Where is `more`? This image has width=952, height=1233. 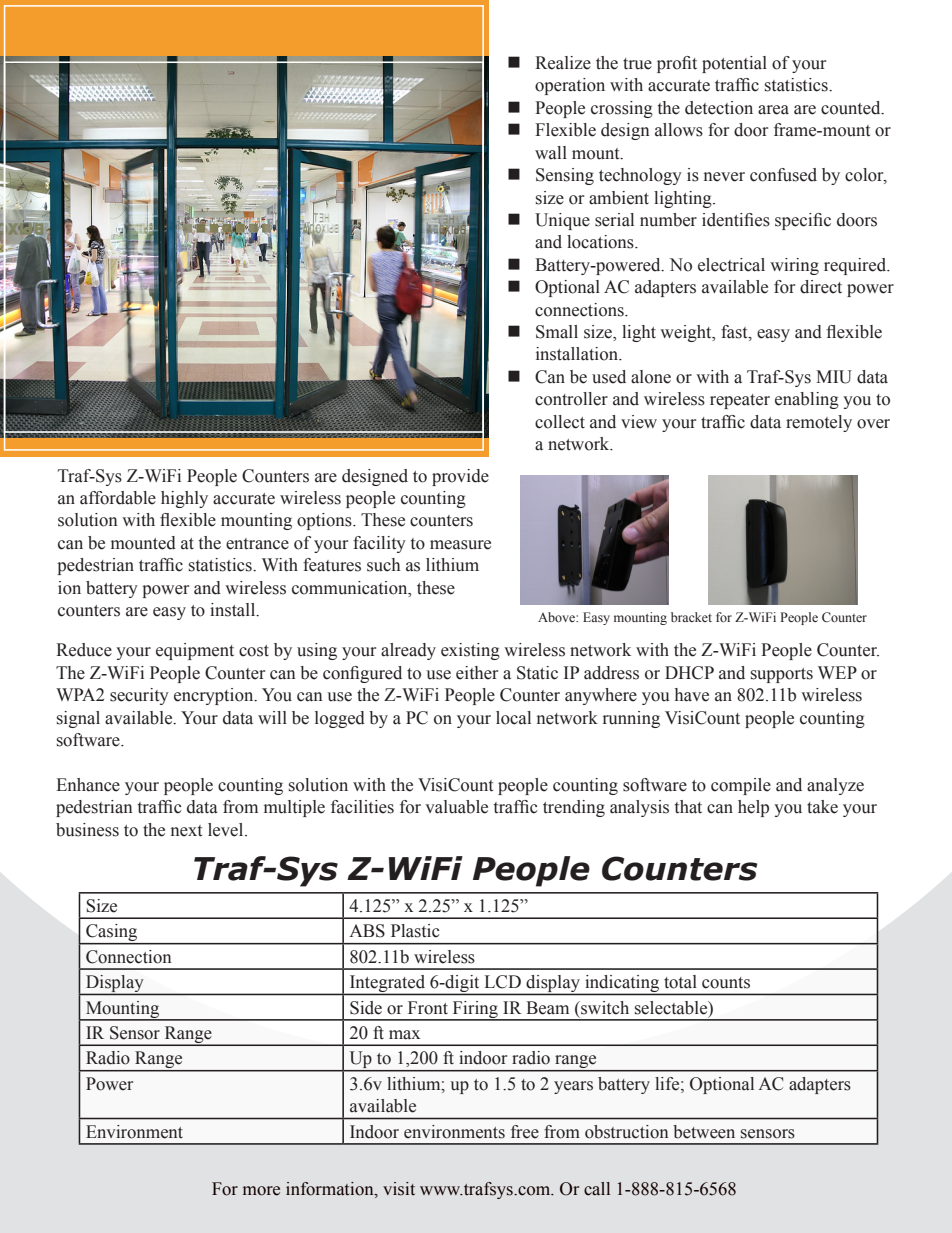 more is located at coordinates (261, 1191).
